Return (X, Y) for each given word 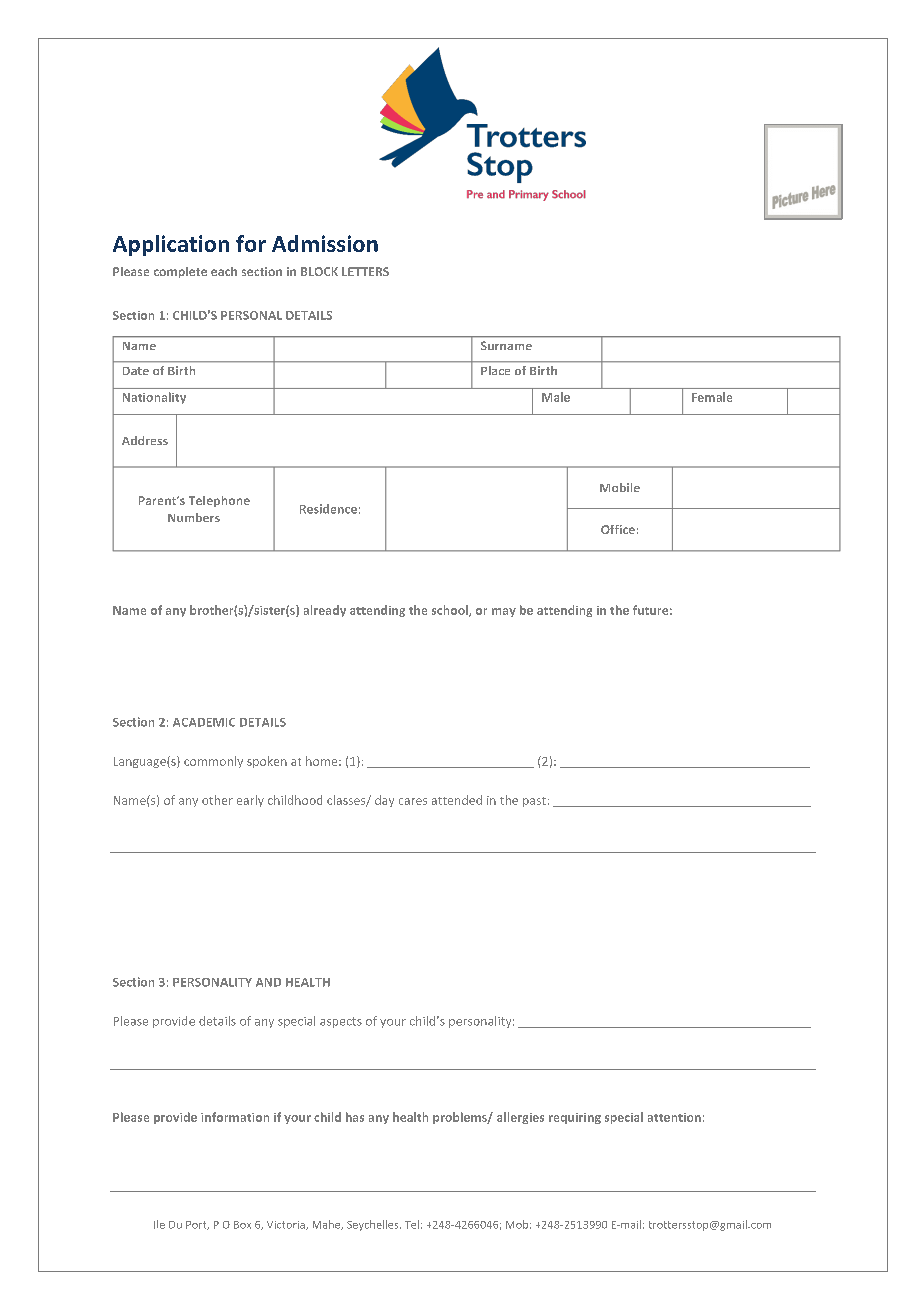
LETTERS (365, 271)
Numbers (194, 517)
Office (618, 529)
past (534, 802)
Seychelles (374, 1225)
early (250, 801)
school (451, 611)
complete (180, 272)
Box (242, 1225)
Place (495, 370)
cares (413, 801)
